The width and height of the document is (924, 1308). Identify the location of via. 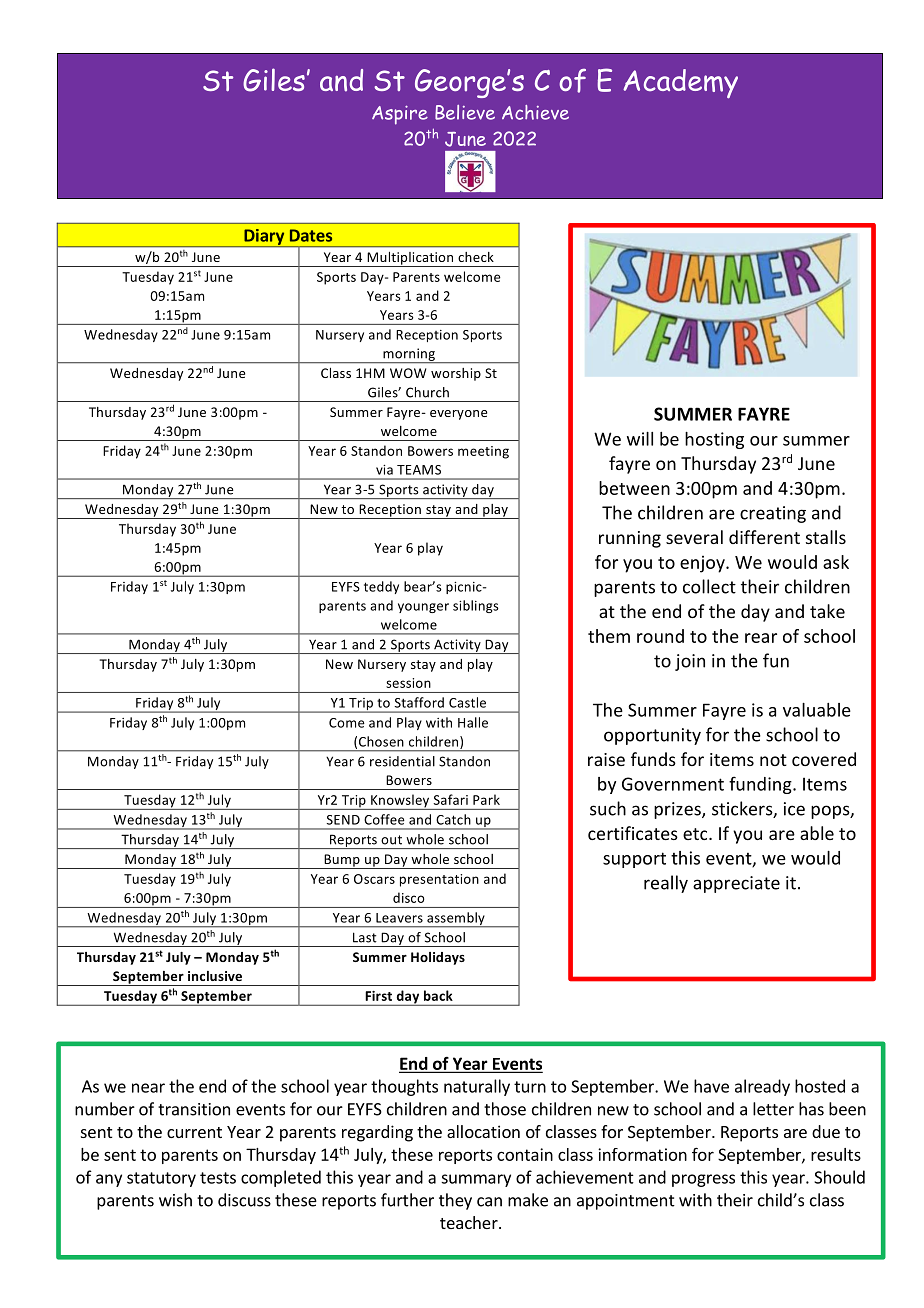
(384, 470).
